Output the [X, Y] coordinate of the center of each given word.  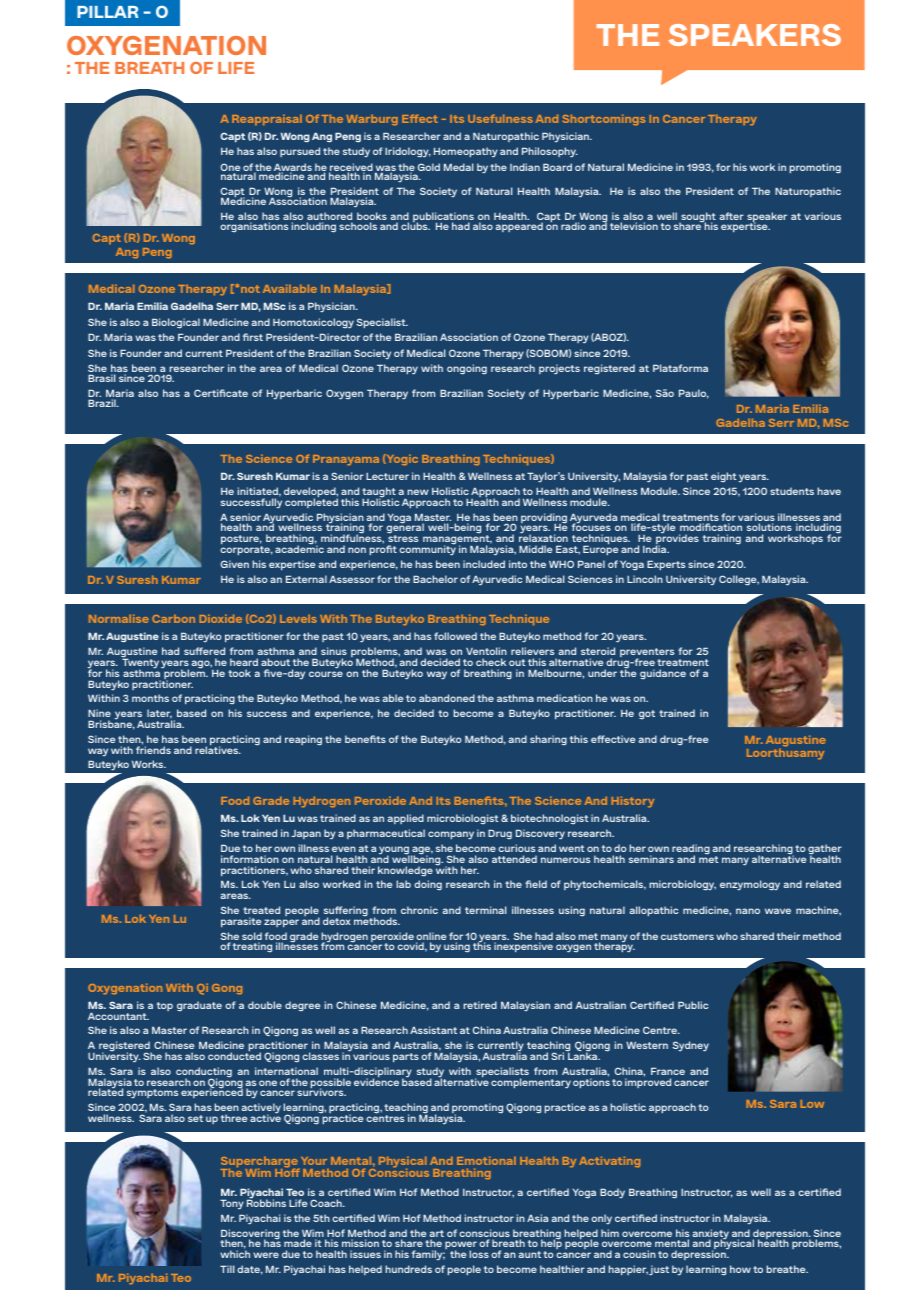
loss [479, 1254]
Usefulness [500, 118]
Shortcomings [604, 120]
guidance [663, 674]
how [740, 1269]
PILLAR [107, 12]
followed [455, 636]
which [235, 1254]
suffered [204, 651]
